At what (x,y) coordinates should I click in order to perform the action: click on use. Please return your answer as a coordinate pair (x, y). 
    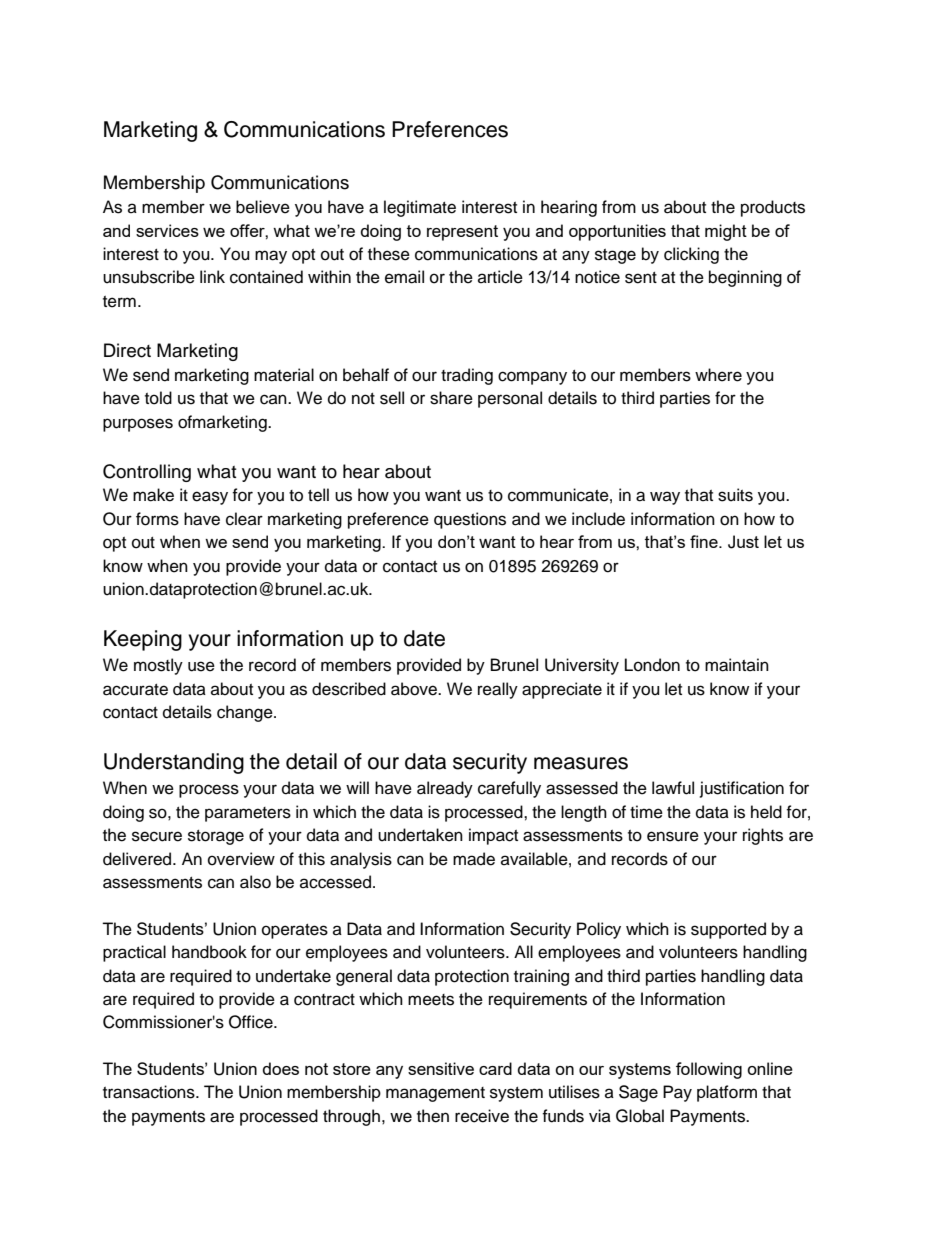
    Looking at the image, I should click on (201, 666).
